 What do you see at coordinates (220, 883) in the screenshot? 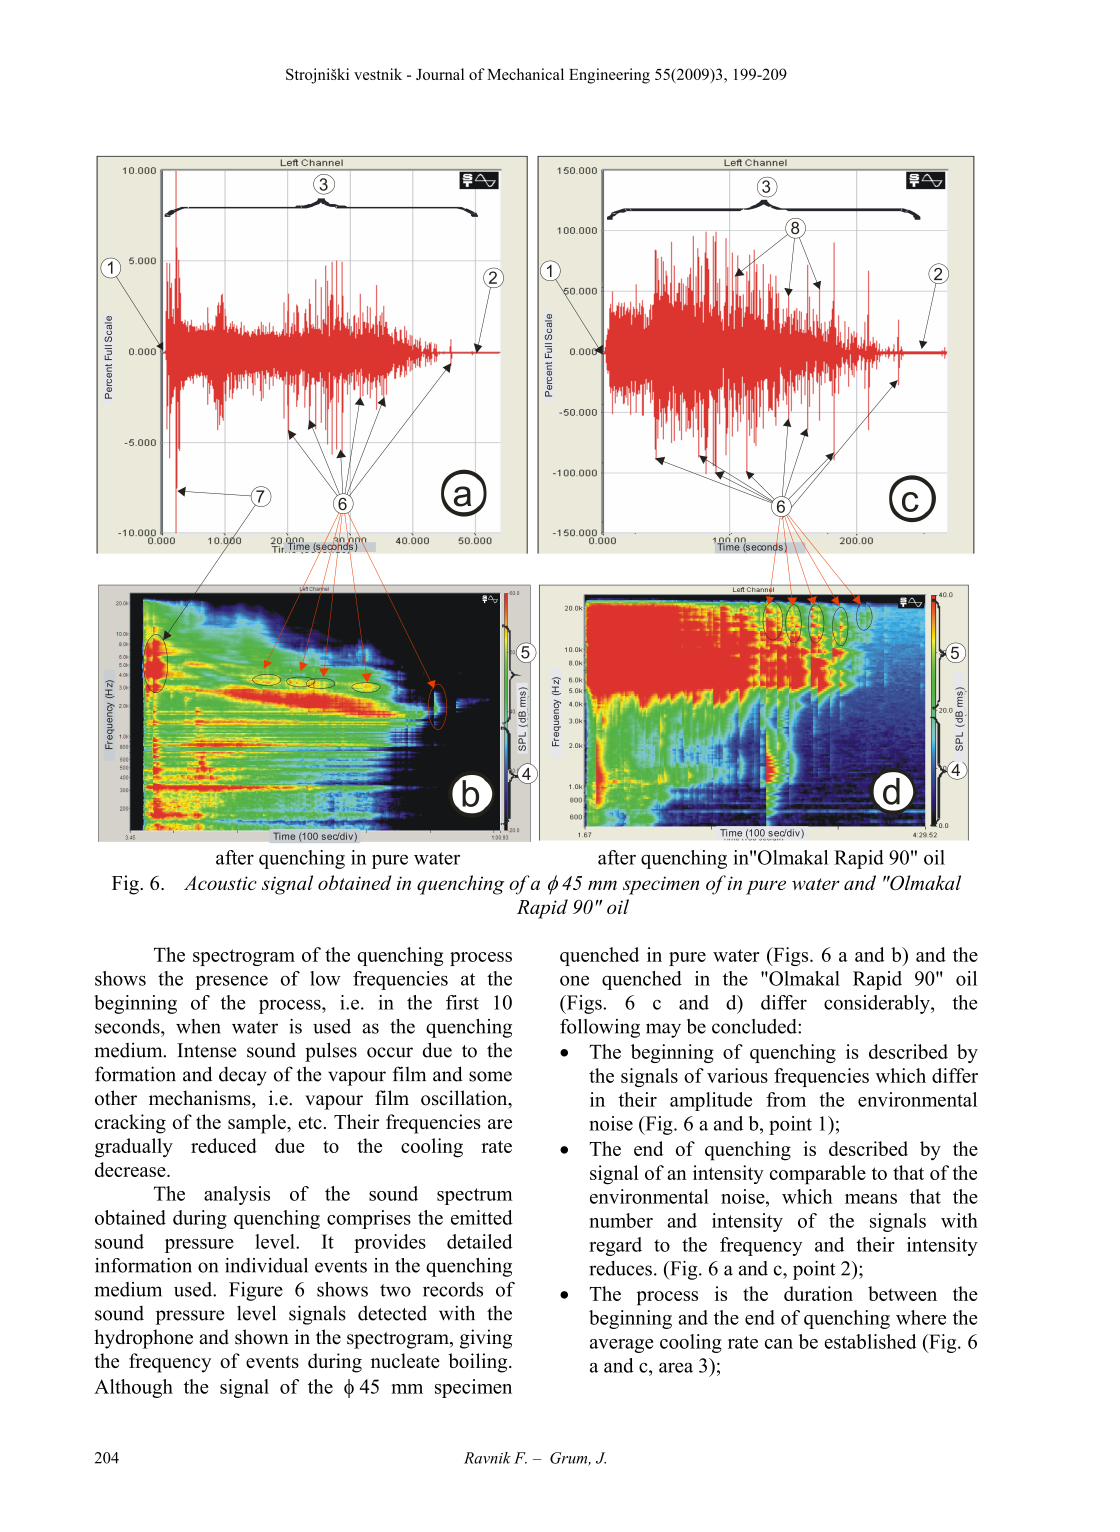
I see `Acoustic` at bounding box center [220, 883].
